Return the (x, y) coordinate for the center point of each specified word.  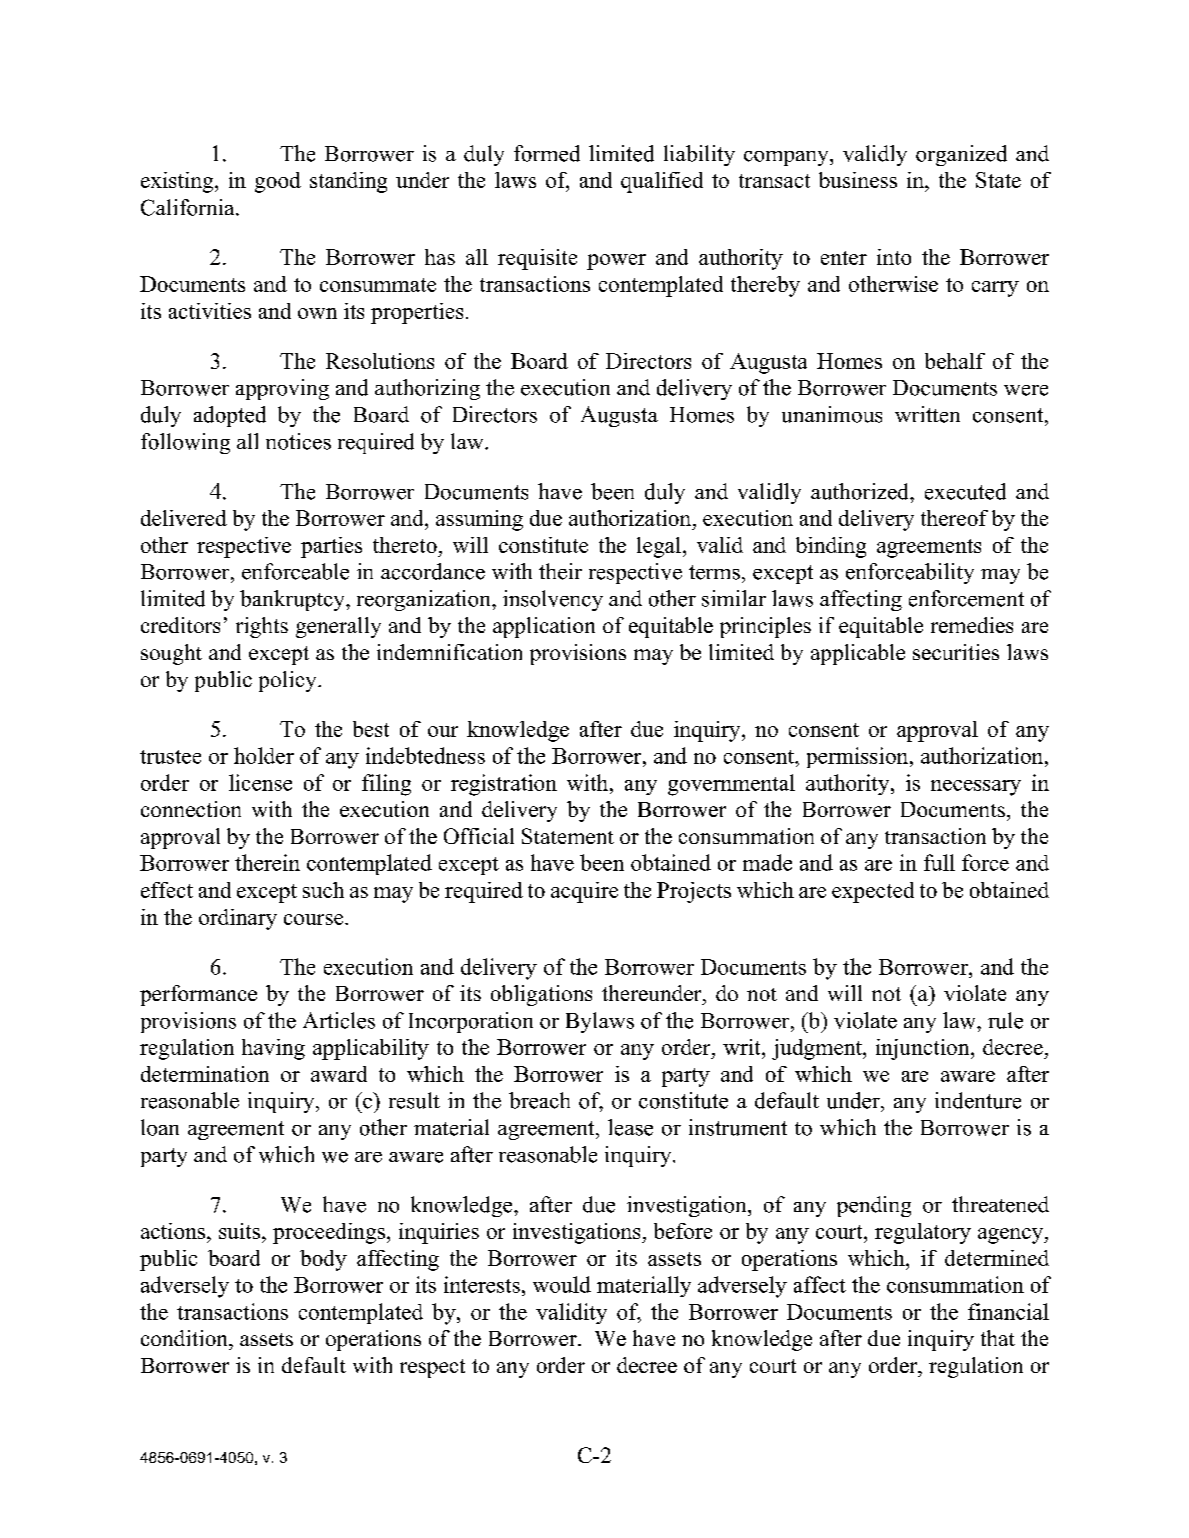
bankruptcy (293, 600)
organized (961, 155)
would (562, 1284)
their (560, 571)
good (278, 182)
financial (1008, 1311)
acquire (584, 892)
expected (873, 892)
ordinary (238, 919)
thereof (954, 518)
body (323, 1260)
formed (547, 153)
